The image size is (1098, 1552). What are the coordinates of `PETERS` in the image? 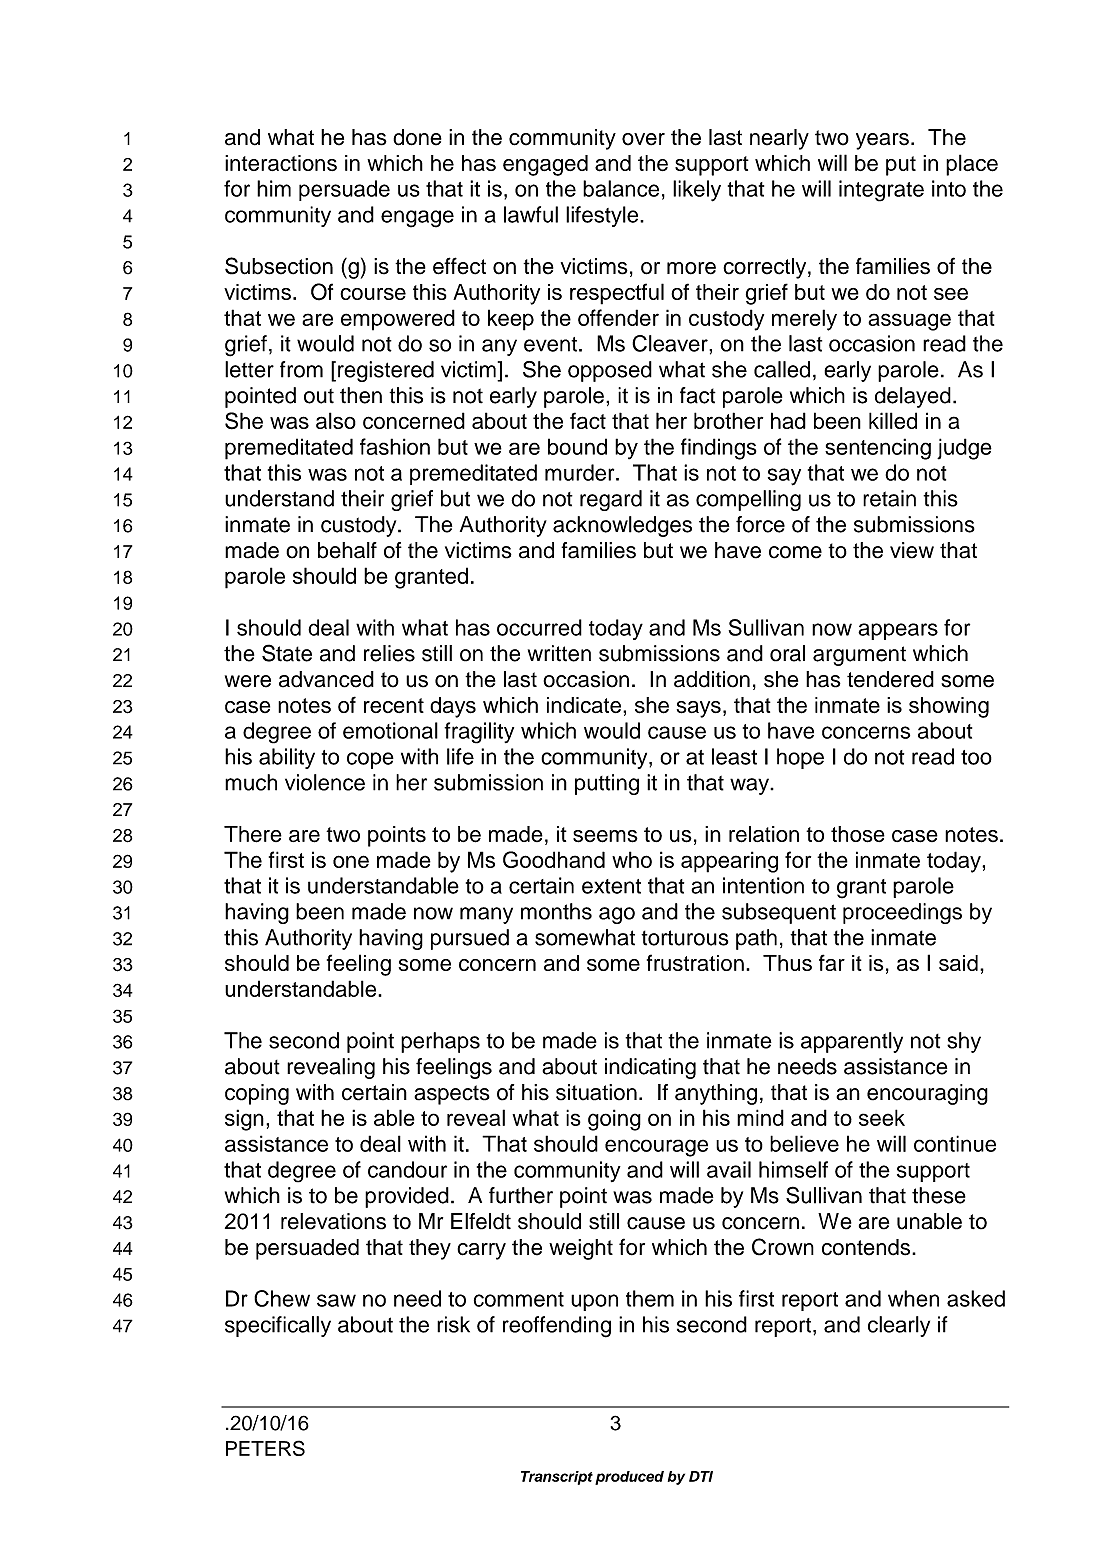 It's located at (265, 1448).
